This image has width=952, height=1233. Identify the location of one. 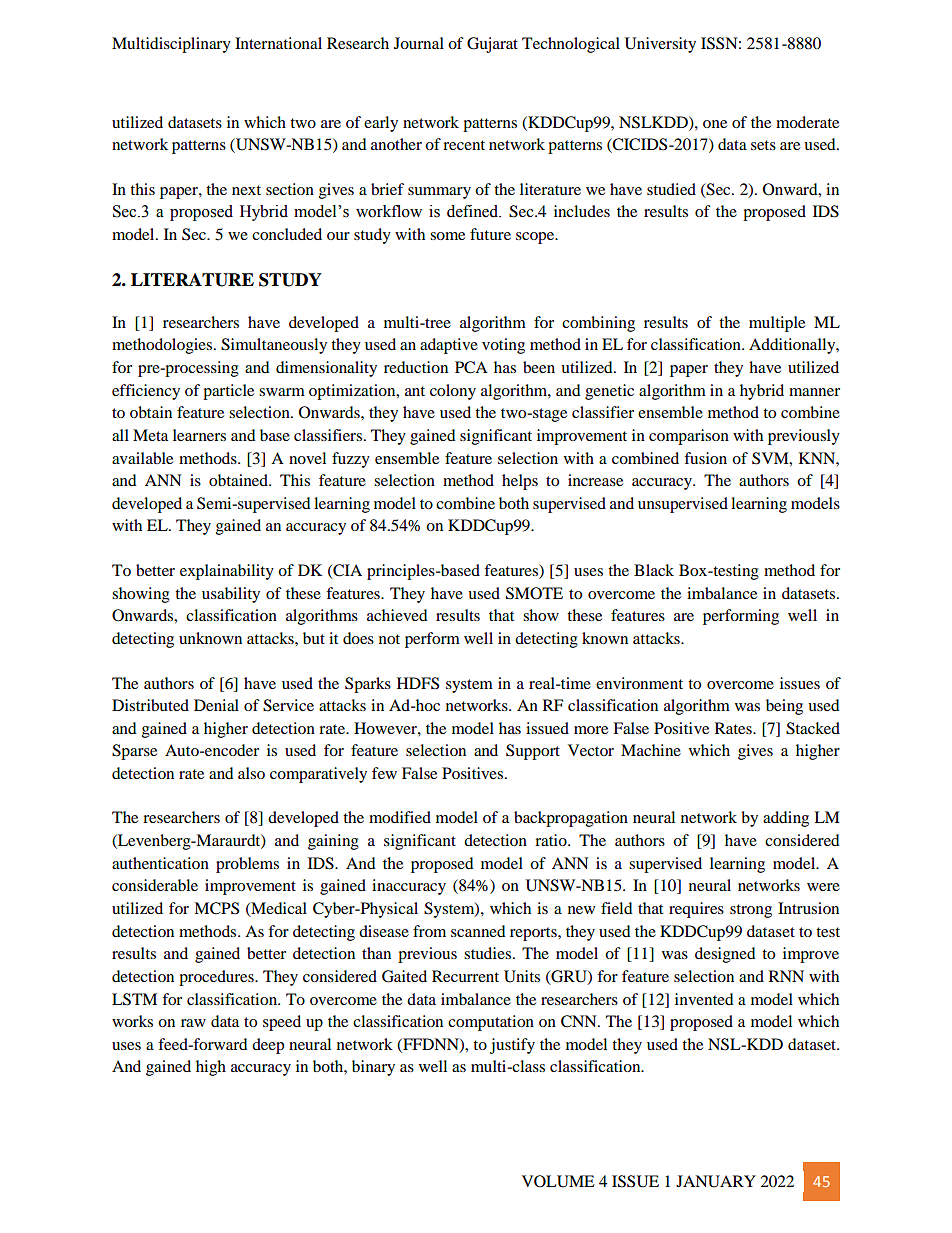
(715, 124).
